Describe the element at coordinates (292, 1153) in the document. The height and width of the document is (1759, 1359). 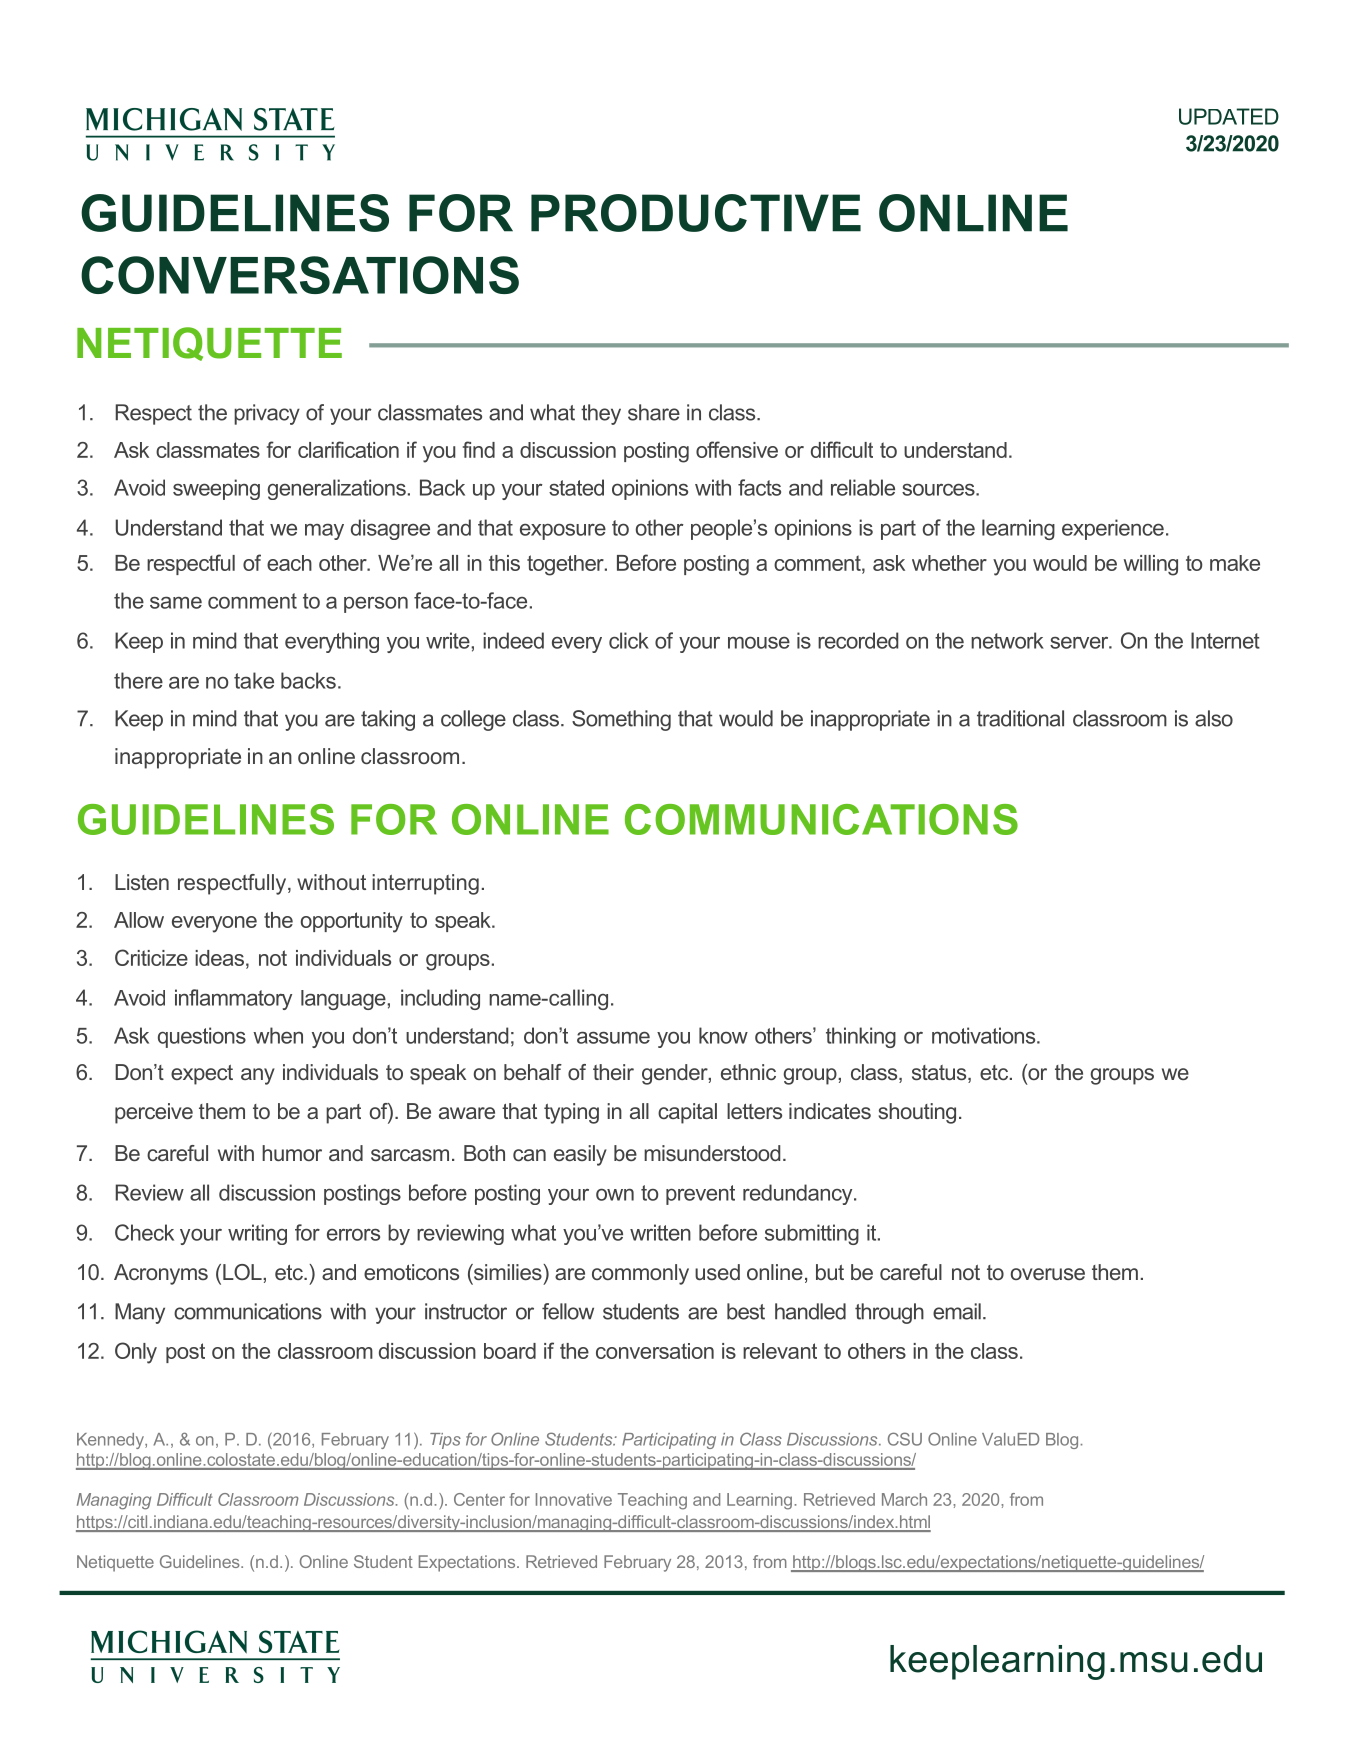
I see `humor` at that location.
